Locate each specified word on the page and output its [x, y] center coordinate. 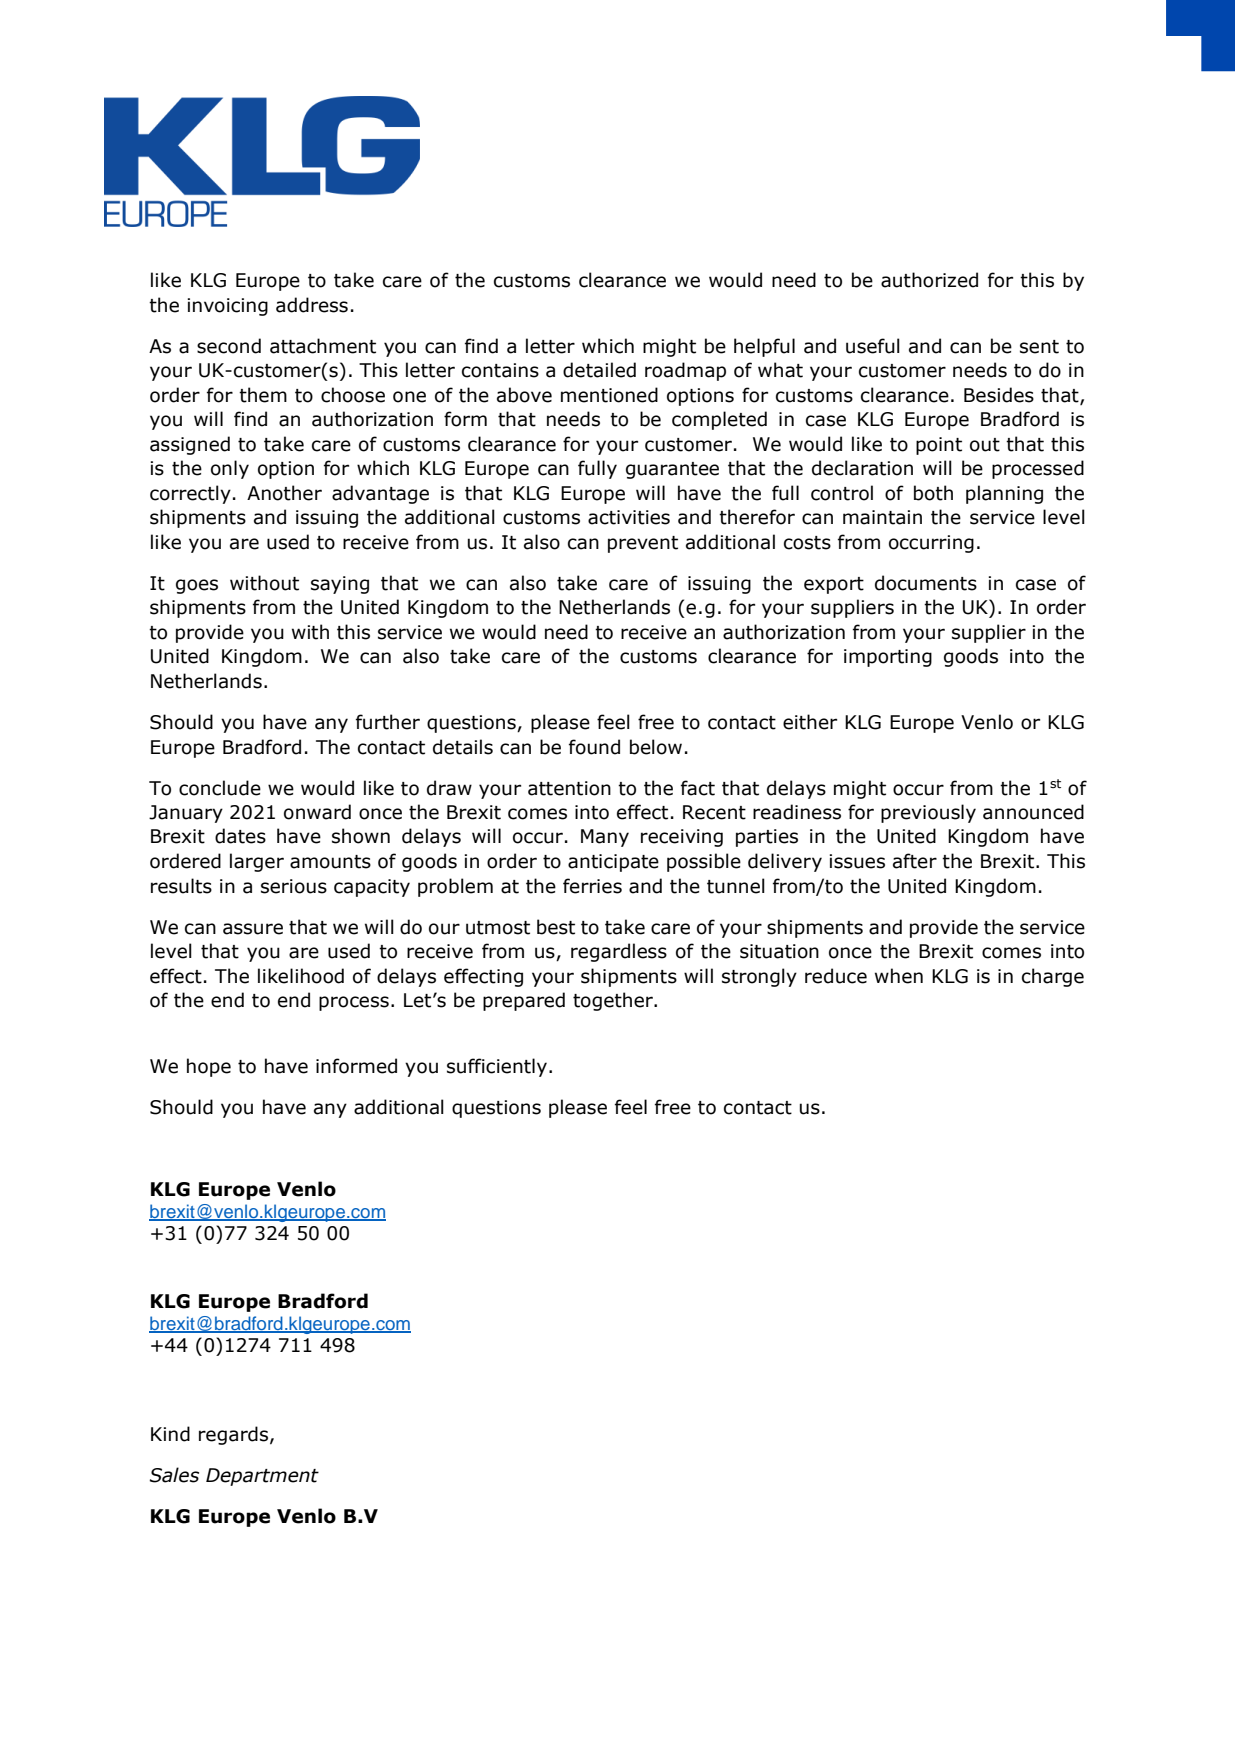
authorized [929, 280]
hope [209, 1067]
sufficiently [497, 1067]
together [614, 1001]
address [312, 305]
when [899, 976]
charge [1053, 977]
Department [262, 1477]
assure [253, 929]
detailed [599, 370]
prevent [643, 544]
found [594, 747]
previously [928, 813]
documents [926, 583]
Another [284, 493]
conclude [220, 788]
